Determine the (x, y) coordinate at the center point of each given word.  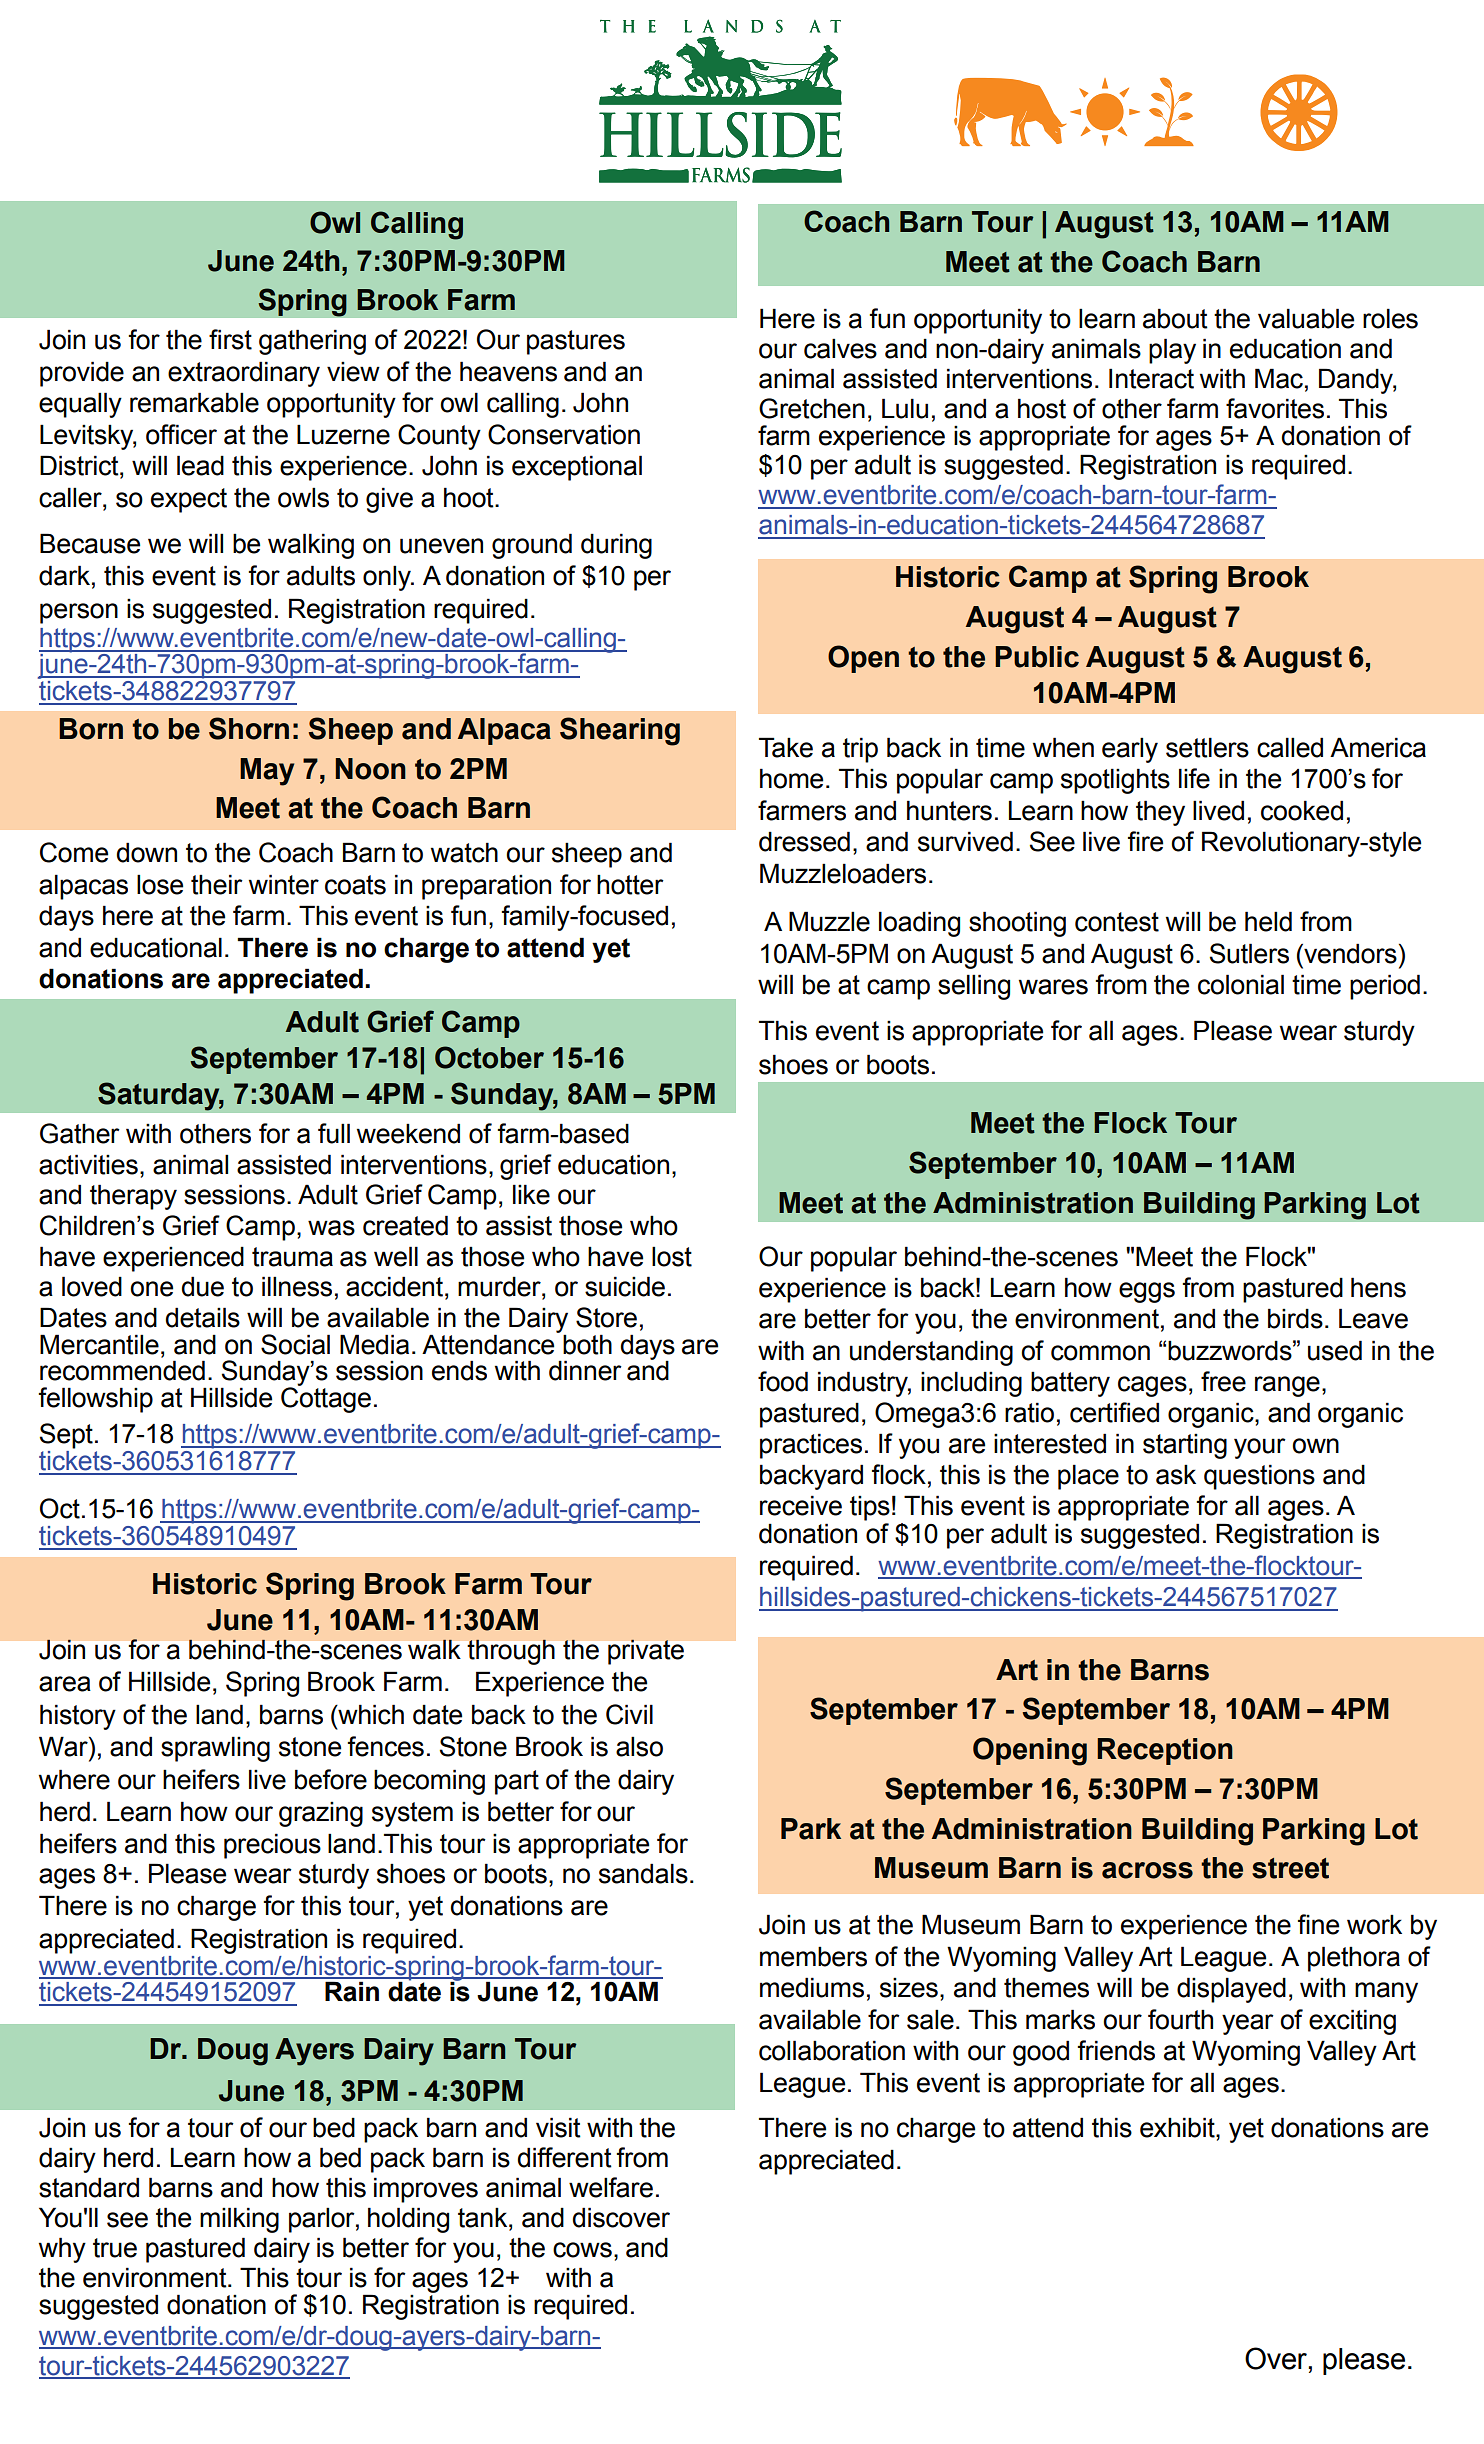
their (217, 884)
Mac (1279, 378)
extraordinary (244, 374)
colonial (1241, 984)
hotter (630, 884)
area (65, 1684)
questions (1259, 1477)
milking (239, 2220)
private (646, 1652)
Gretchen (812, 408)
